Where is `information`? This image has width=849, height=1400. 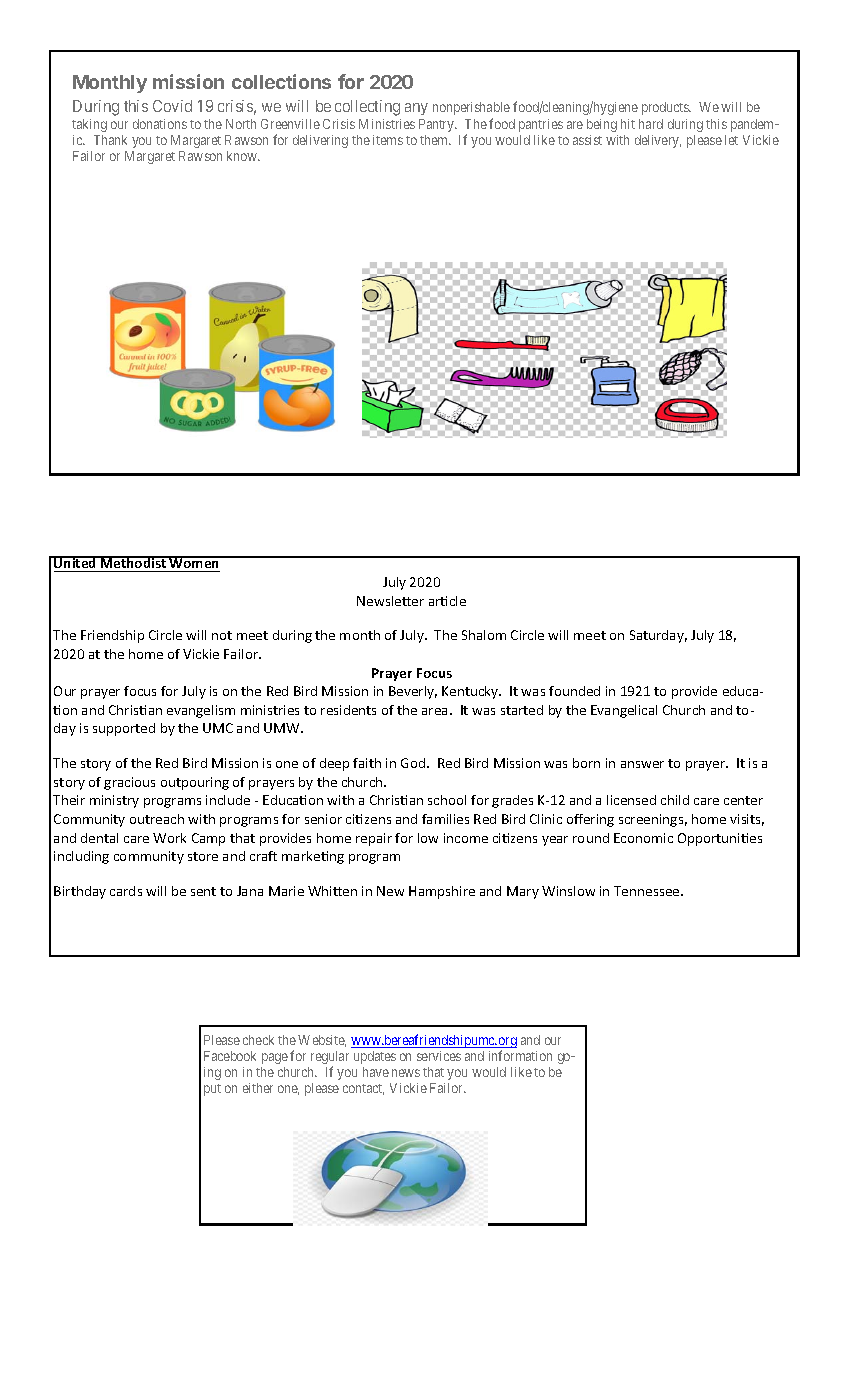 information is located at coordinates (520, 1055).
